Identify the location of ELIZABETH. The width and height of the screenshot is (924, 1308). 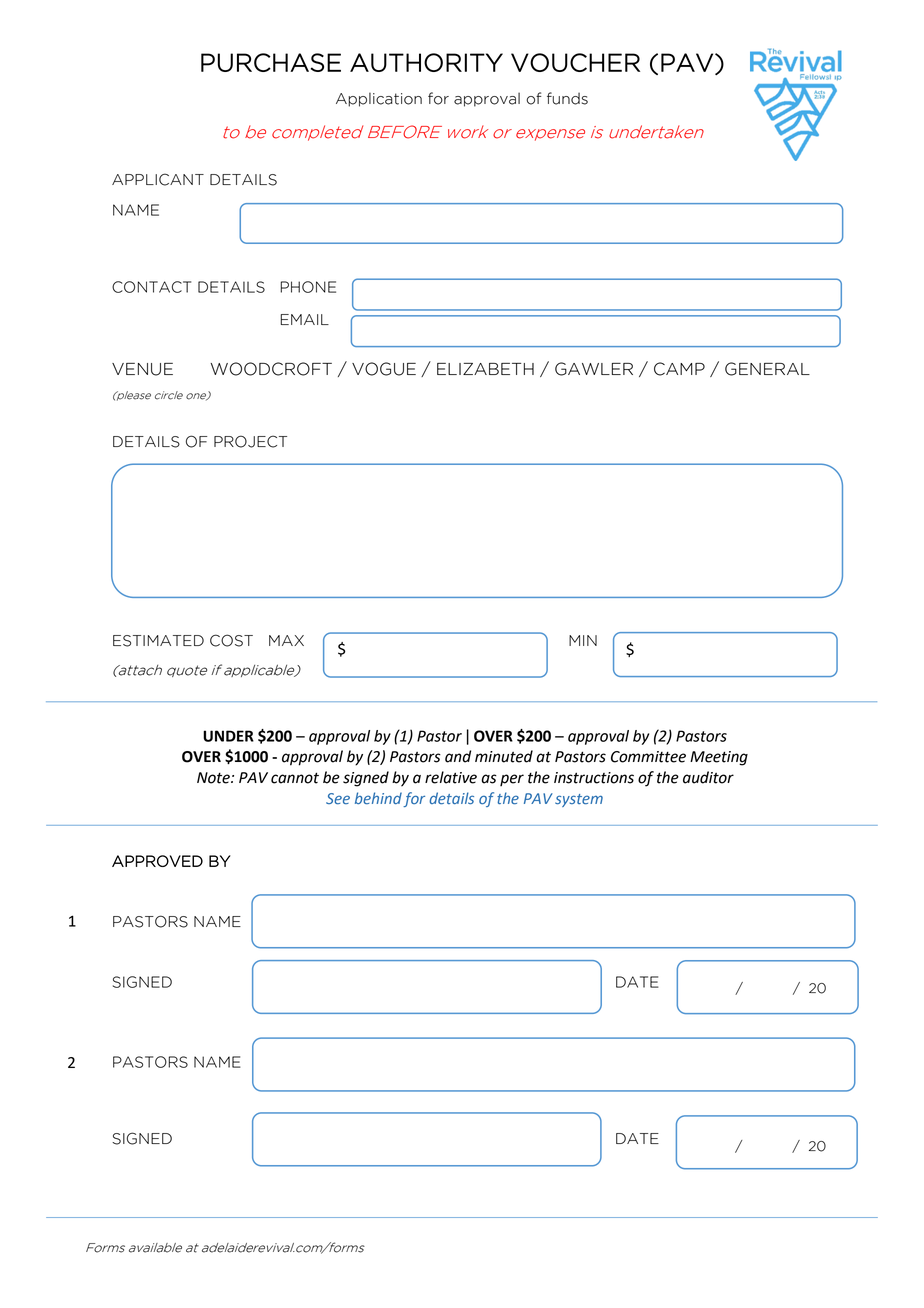
(485, 369).
